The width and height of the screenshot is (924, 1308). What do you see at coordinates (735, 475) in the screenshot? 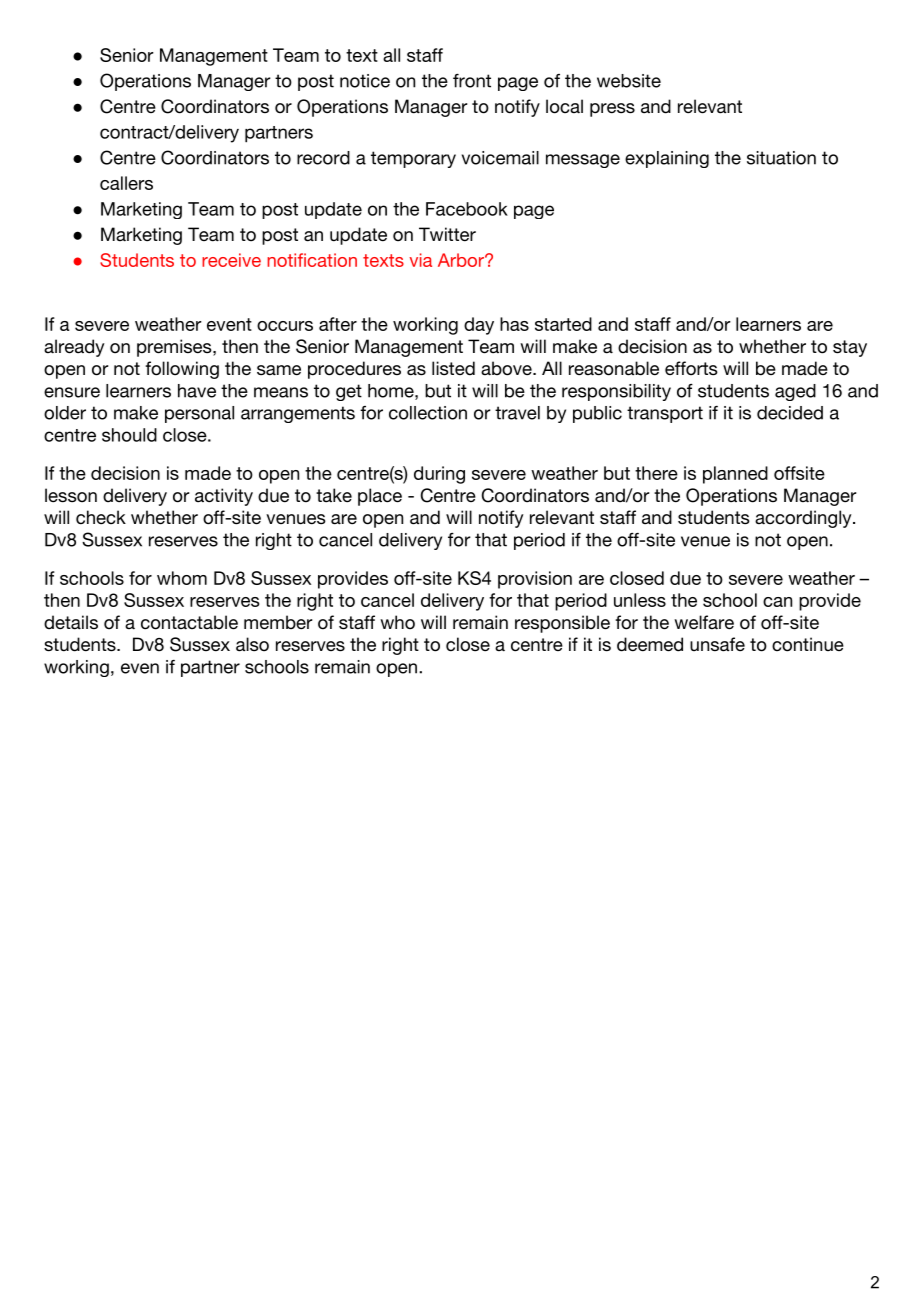
I see `planned` at bounding box center [735, 475].
